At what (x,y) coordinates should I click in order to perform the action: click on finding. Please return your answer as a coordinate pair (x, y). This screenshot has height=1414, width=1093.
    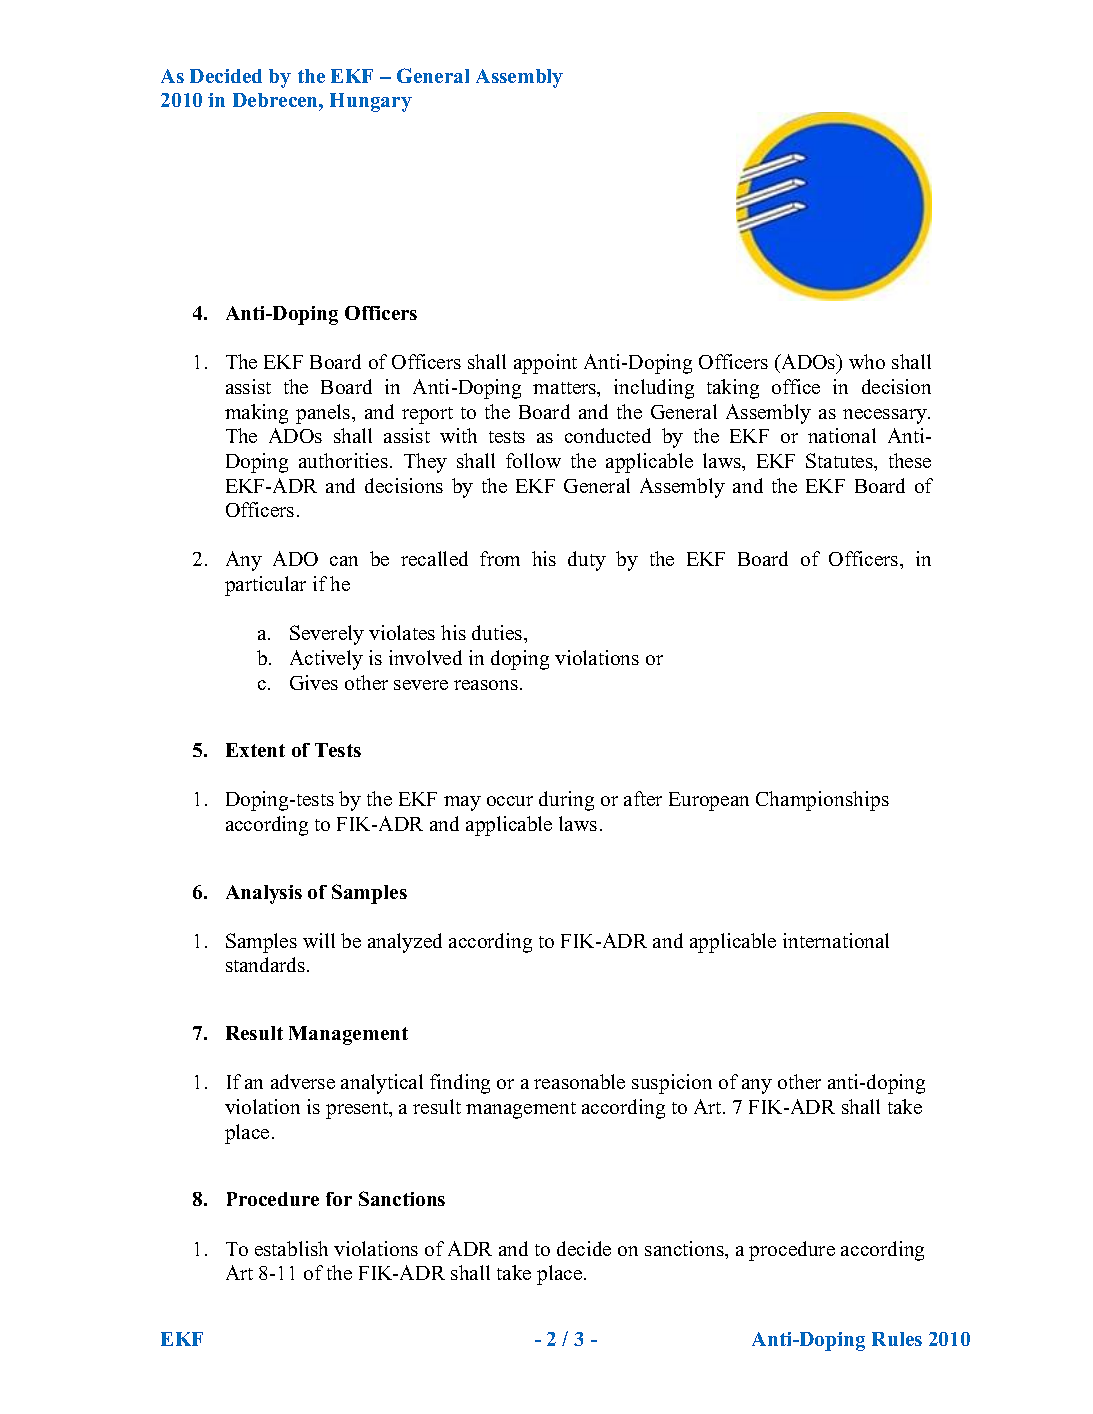
    Looking at the image, I should click on (460, 1084).
